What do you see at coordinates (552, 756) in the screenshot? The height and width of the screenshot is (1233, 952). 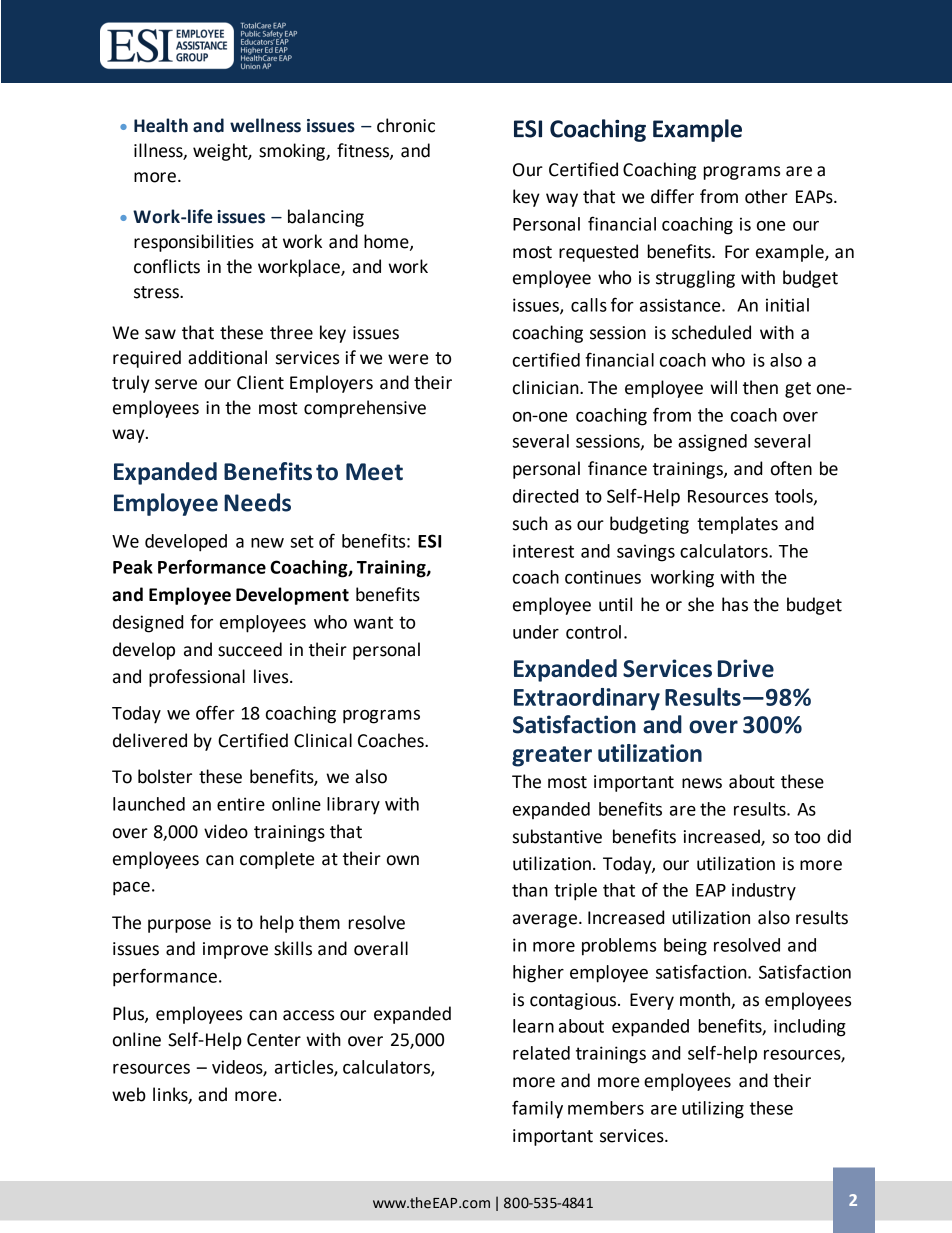 I see `greater` at bounding box center [552, 756].
